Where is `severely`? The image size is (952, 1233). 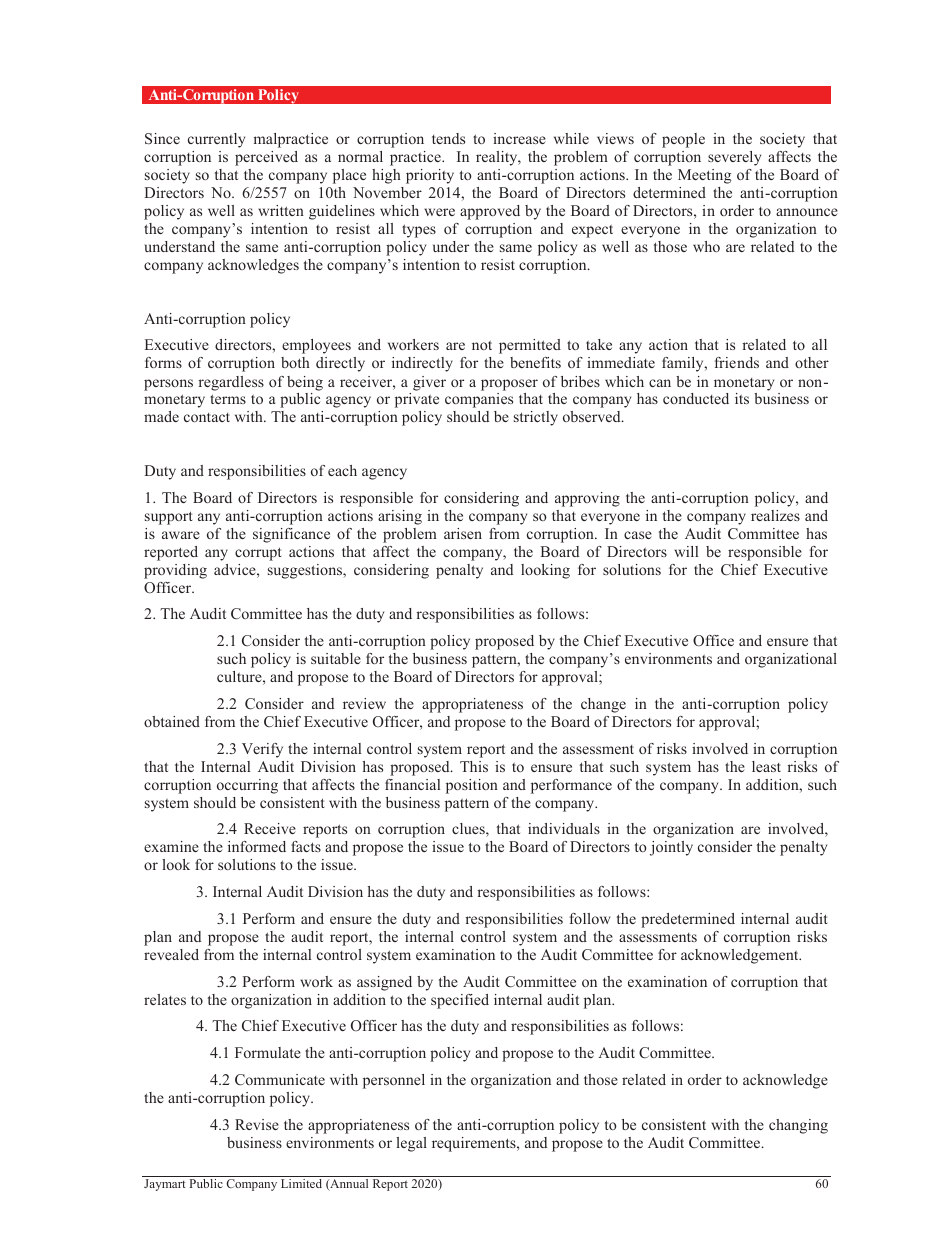 severely is located at coordinates (734, 158).
